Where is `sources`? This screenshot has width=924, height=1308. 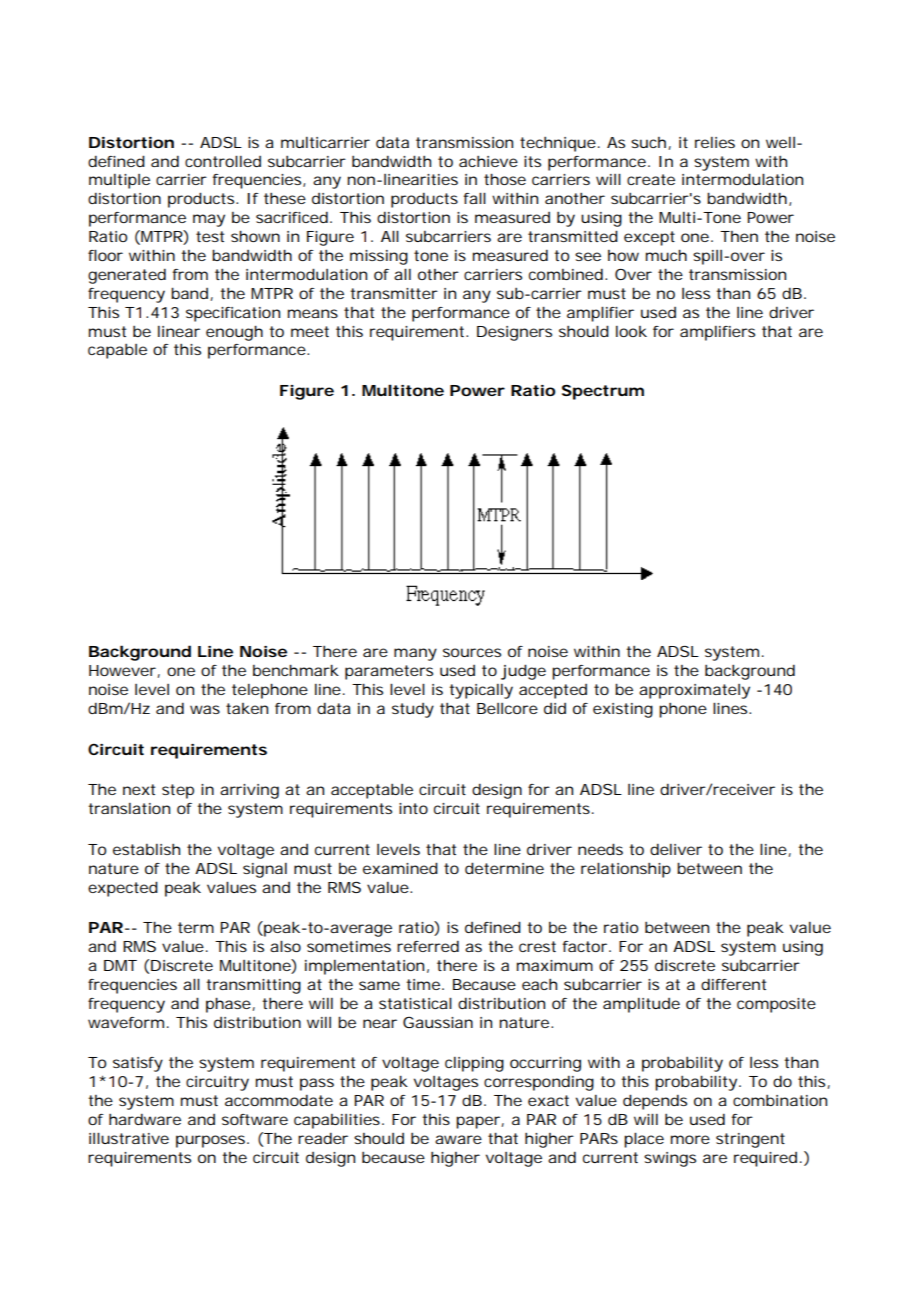
sources is located at coordinates (472, 652).
